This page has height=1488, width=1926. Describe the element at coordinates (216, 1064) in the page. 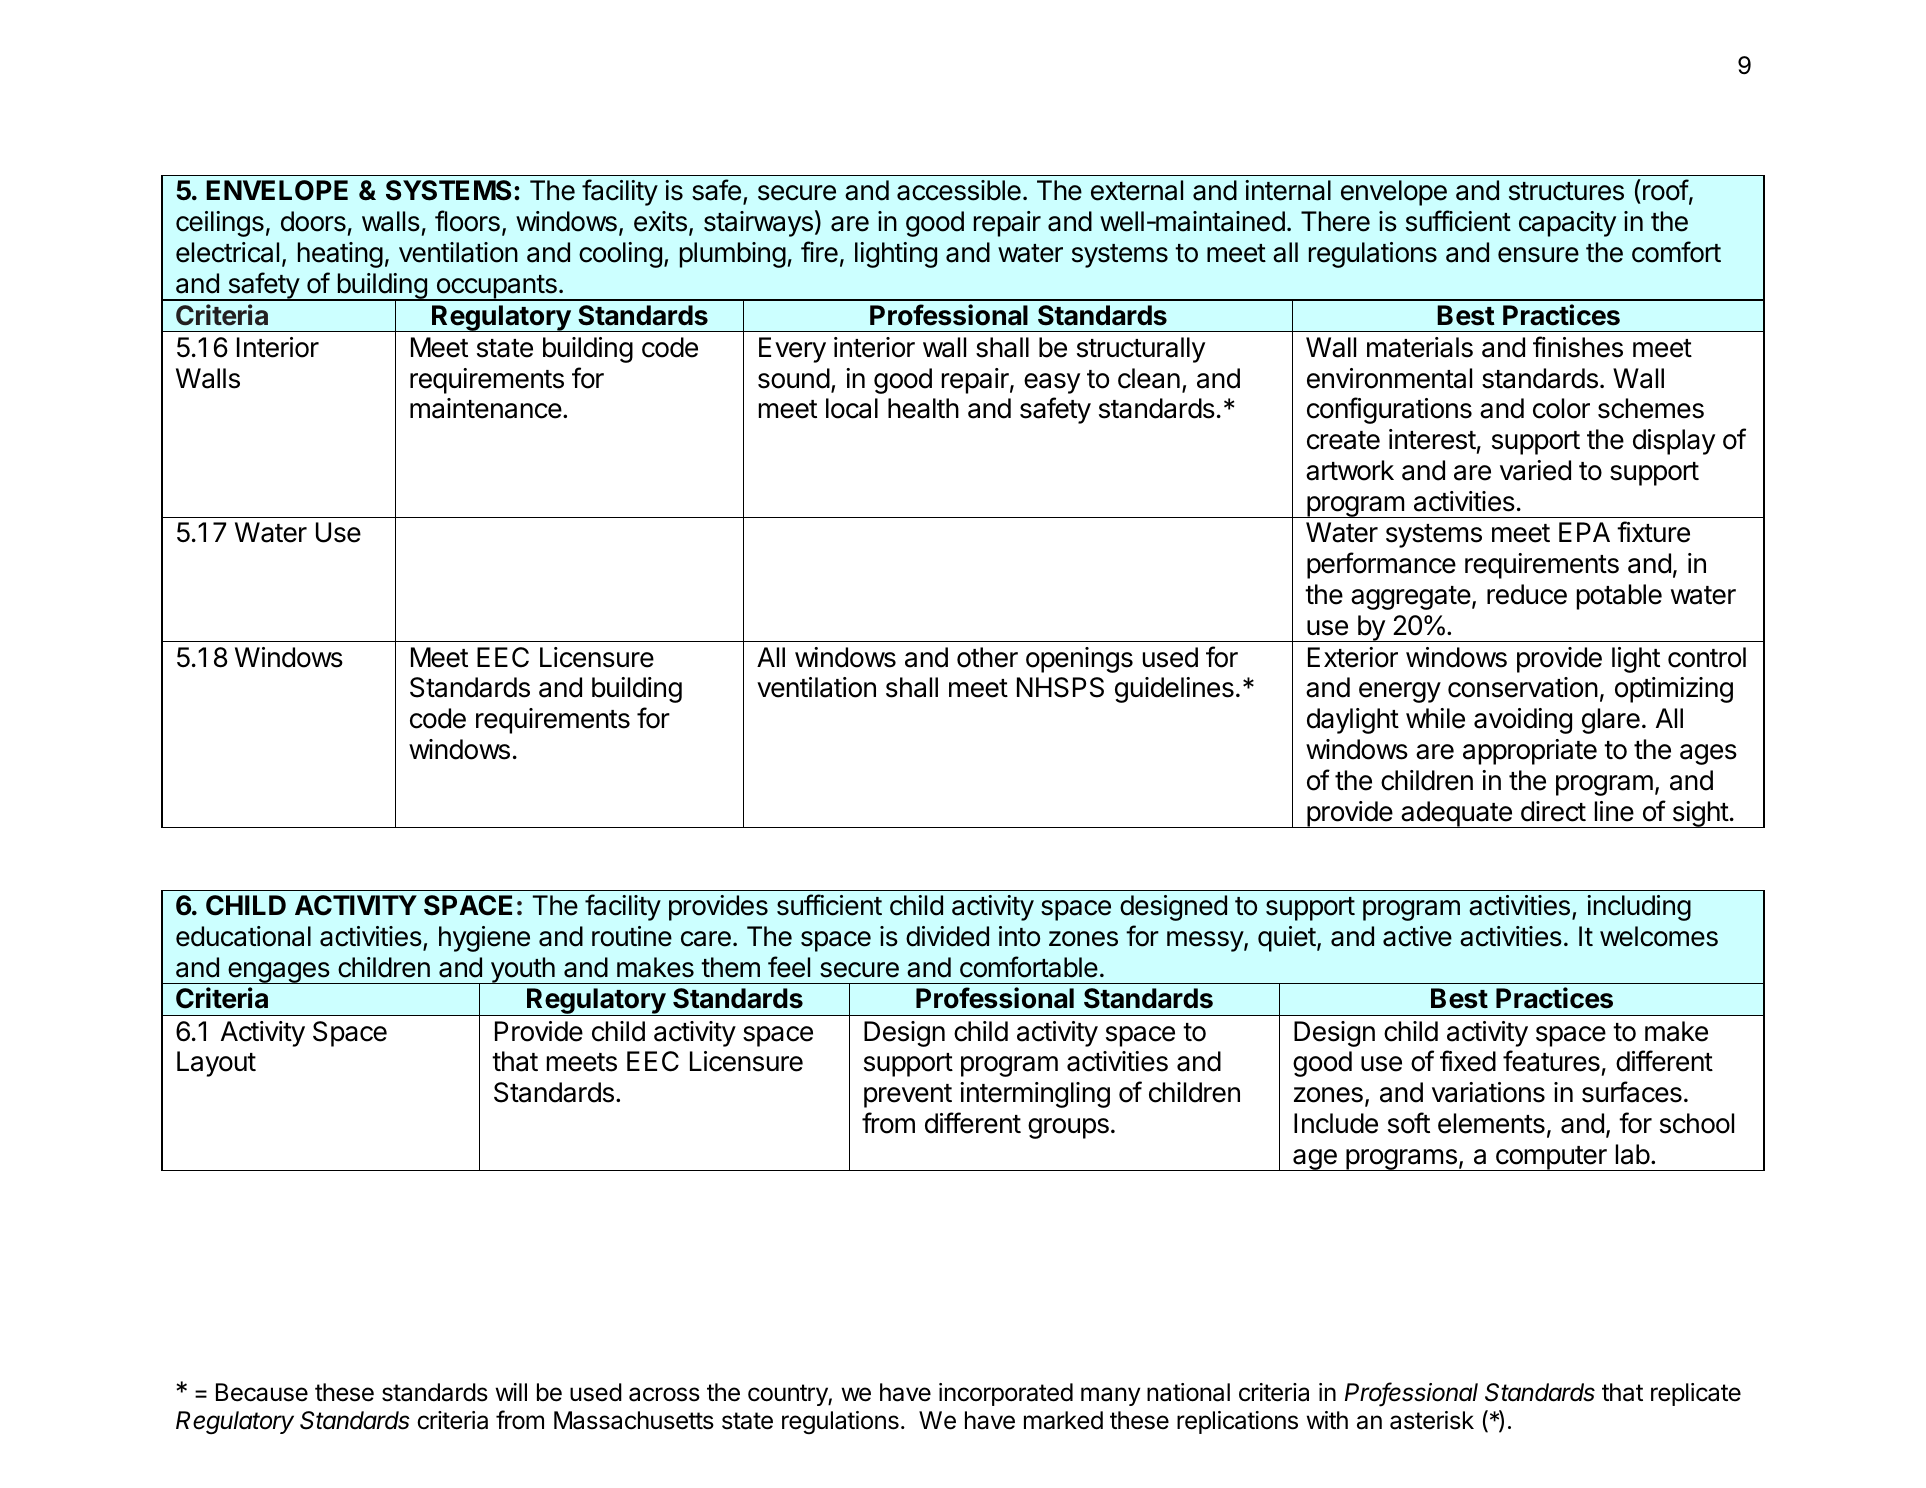

I see `Layout` at that location.
